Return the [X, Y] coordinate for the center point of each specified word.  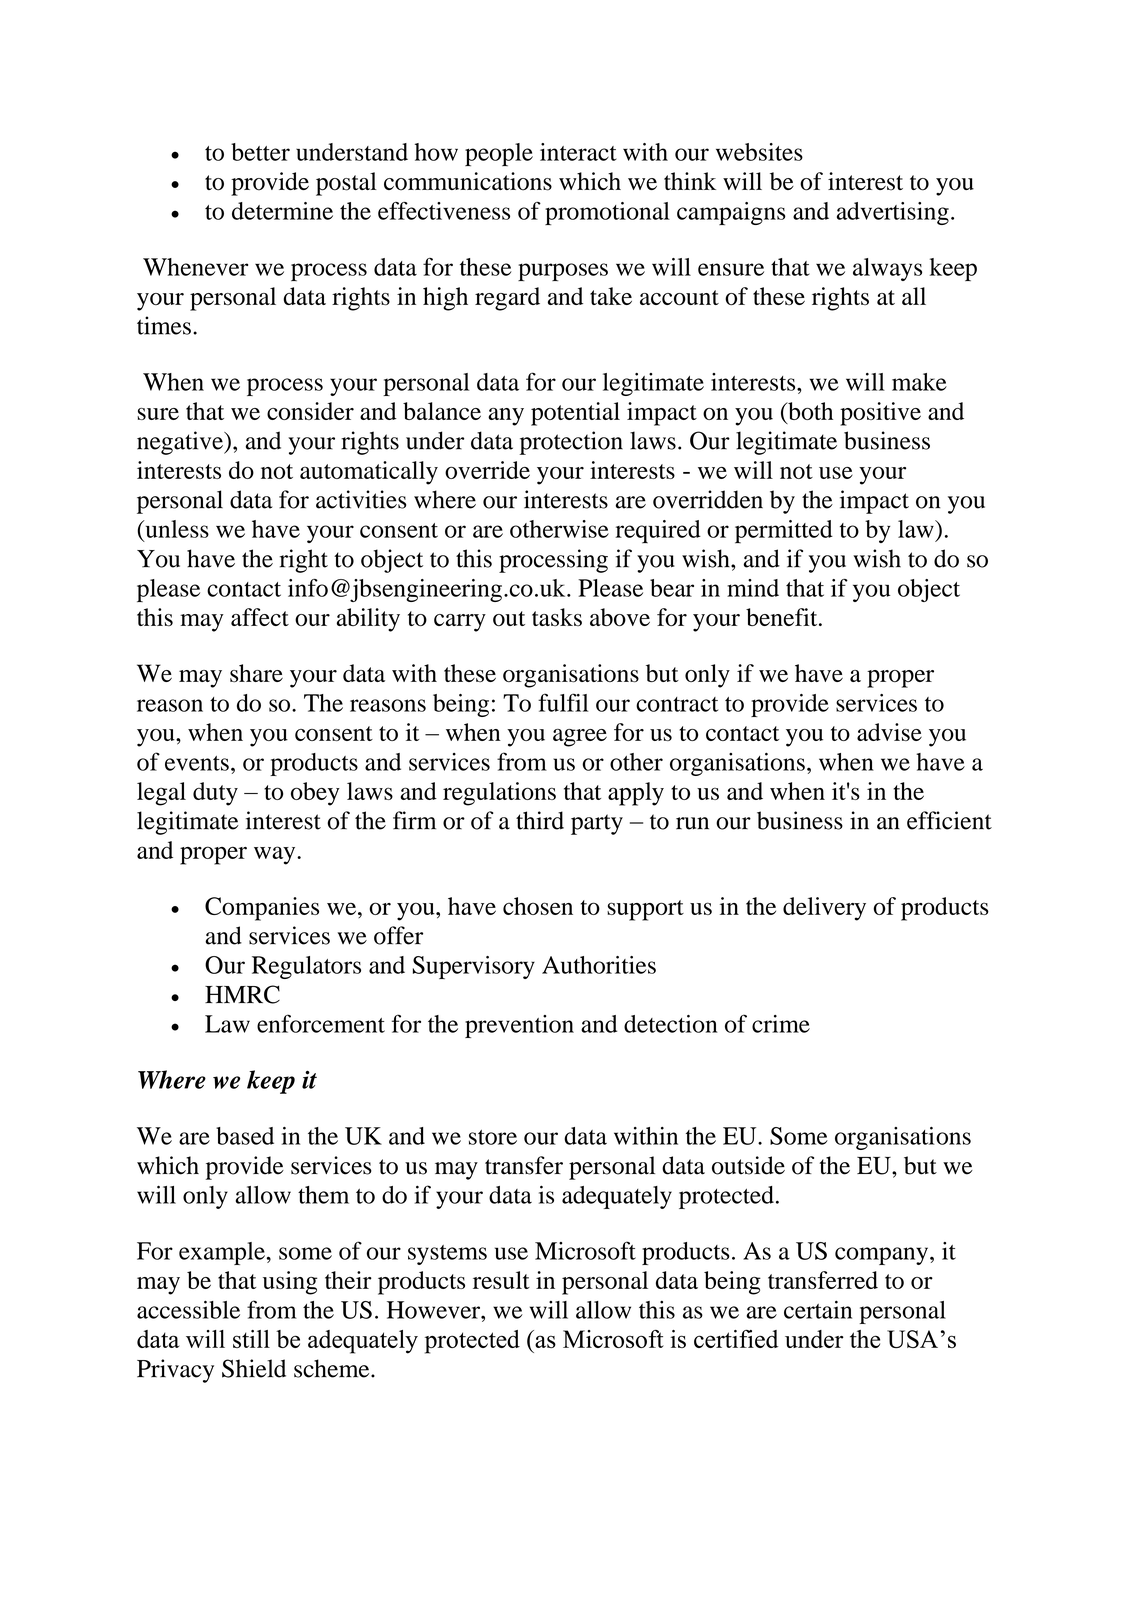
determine [282, 211]
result [501, 1280]
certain [818, 1309]
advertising [893, 213]
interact [578, 152]
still [251, 1339]
